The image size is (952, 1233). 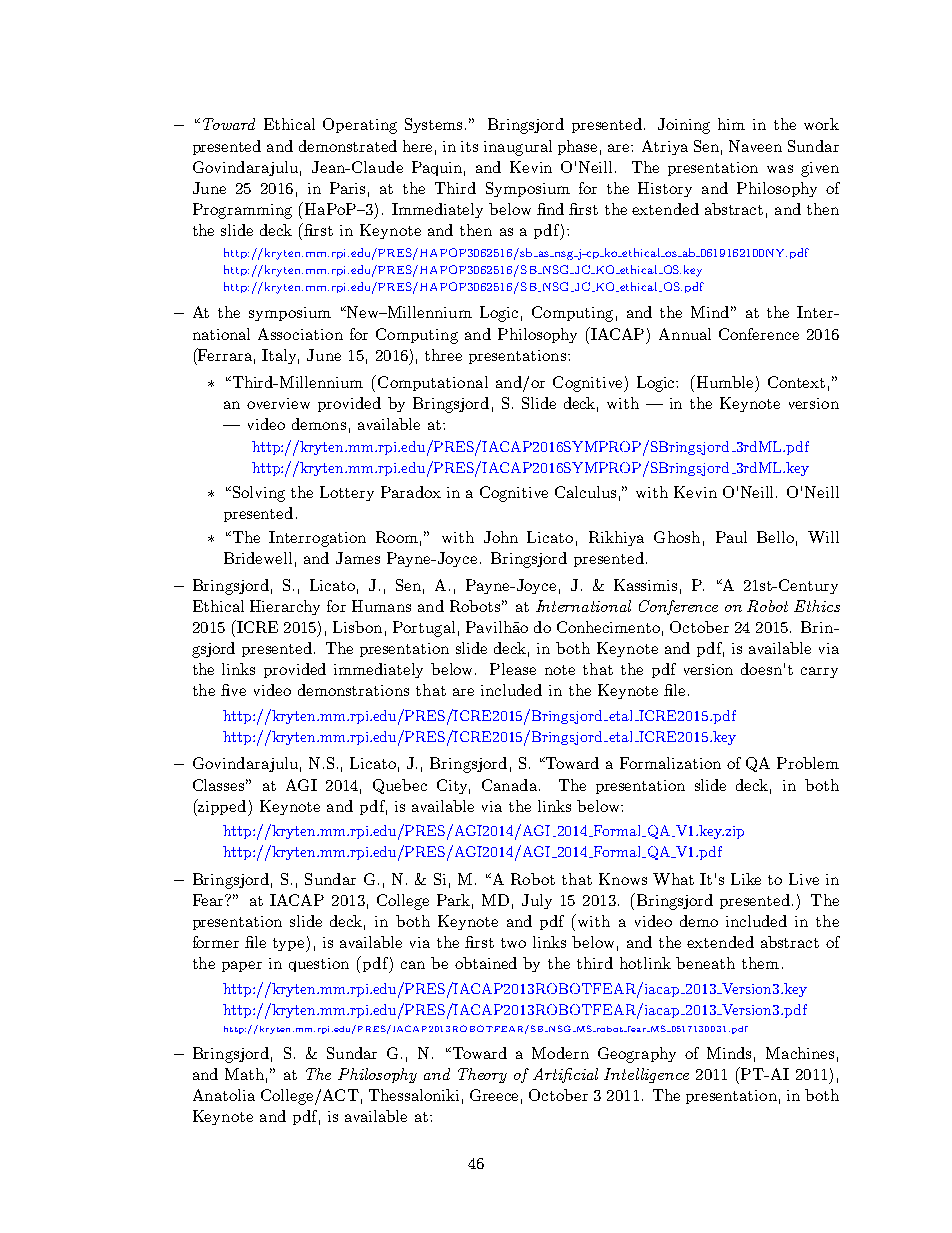 I want to click on Operating, so click(x=360, y=126).
